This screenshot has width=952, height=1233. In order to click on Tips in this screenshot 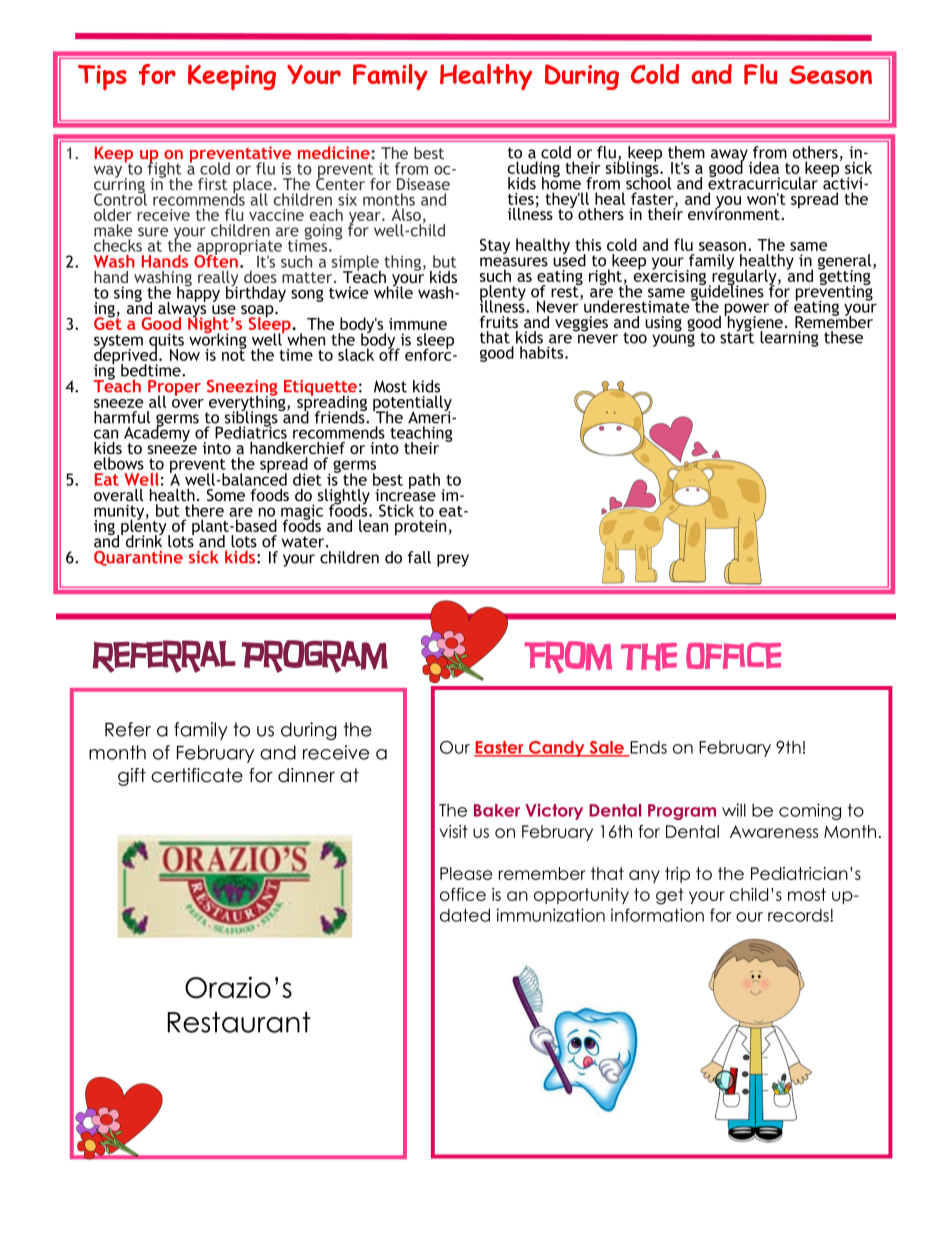, I will do `click(102, 77)`.
